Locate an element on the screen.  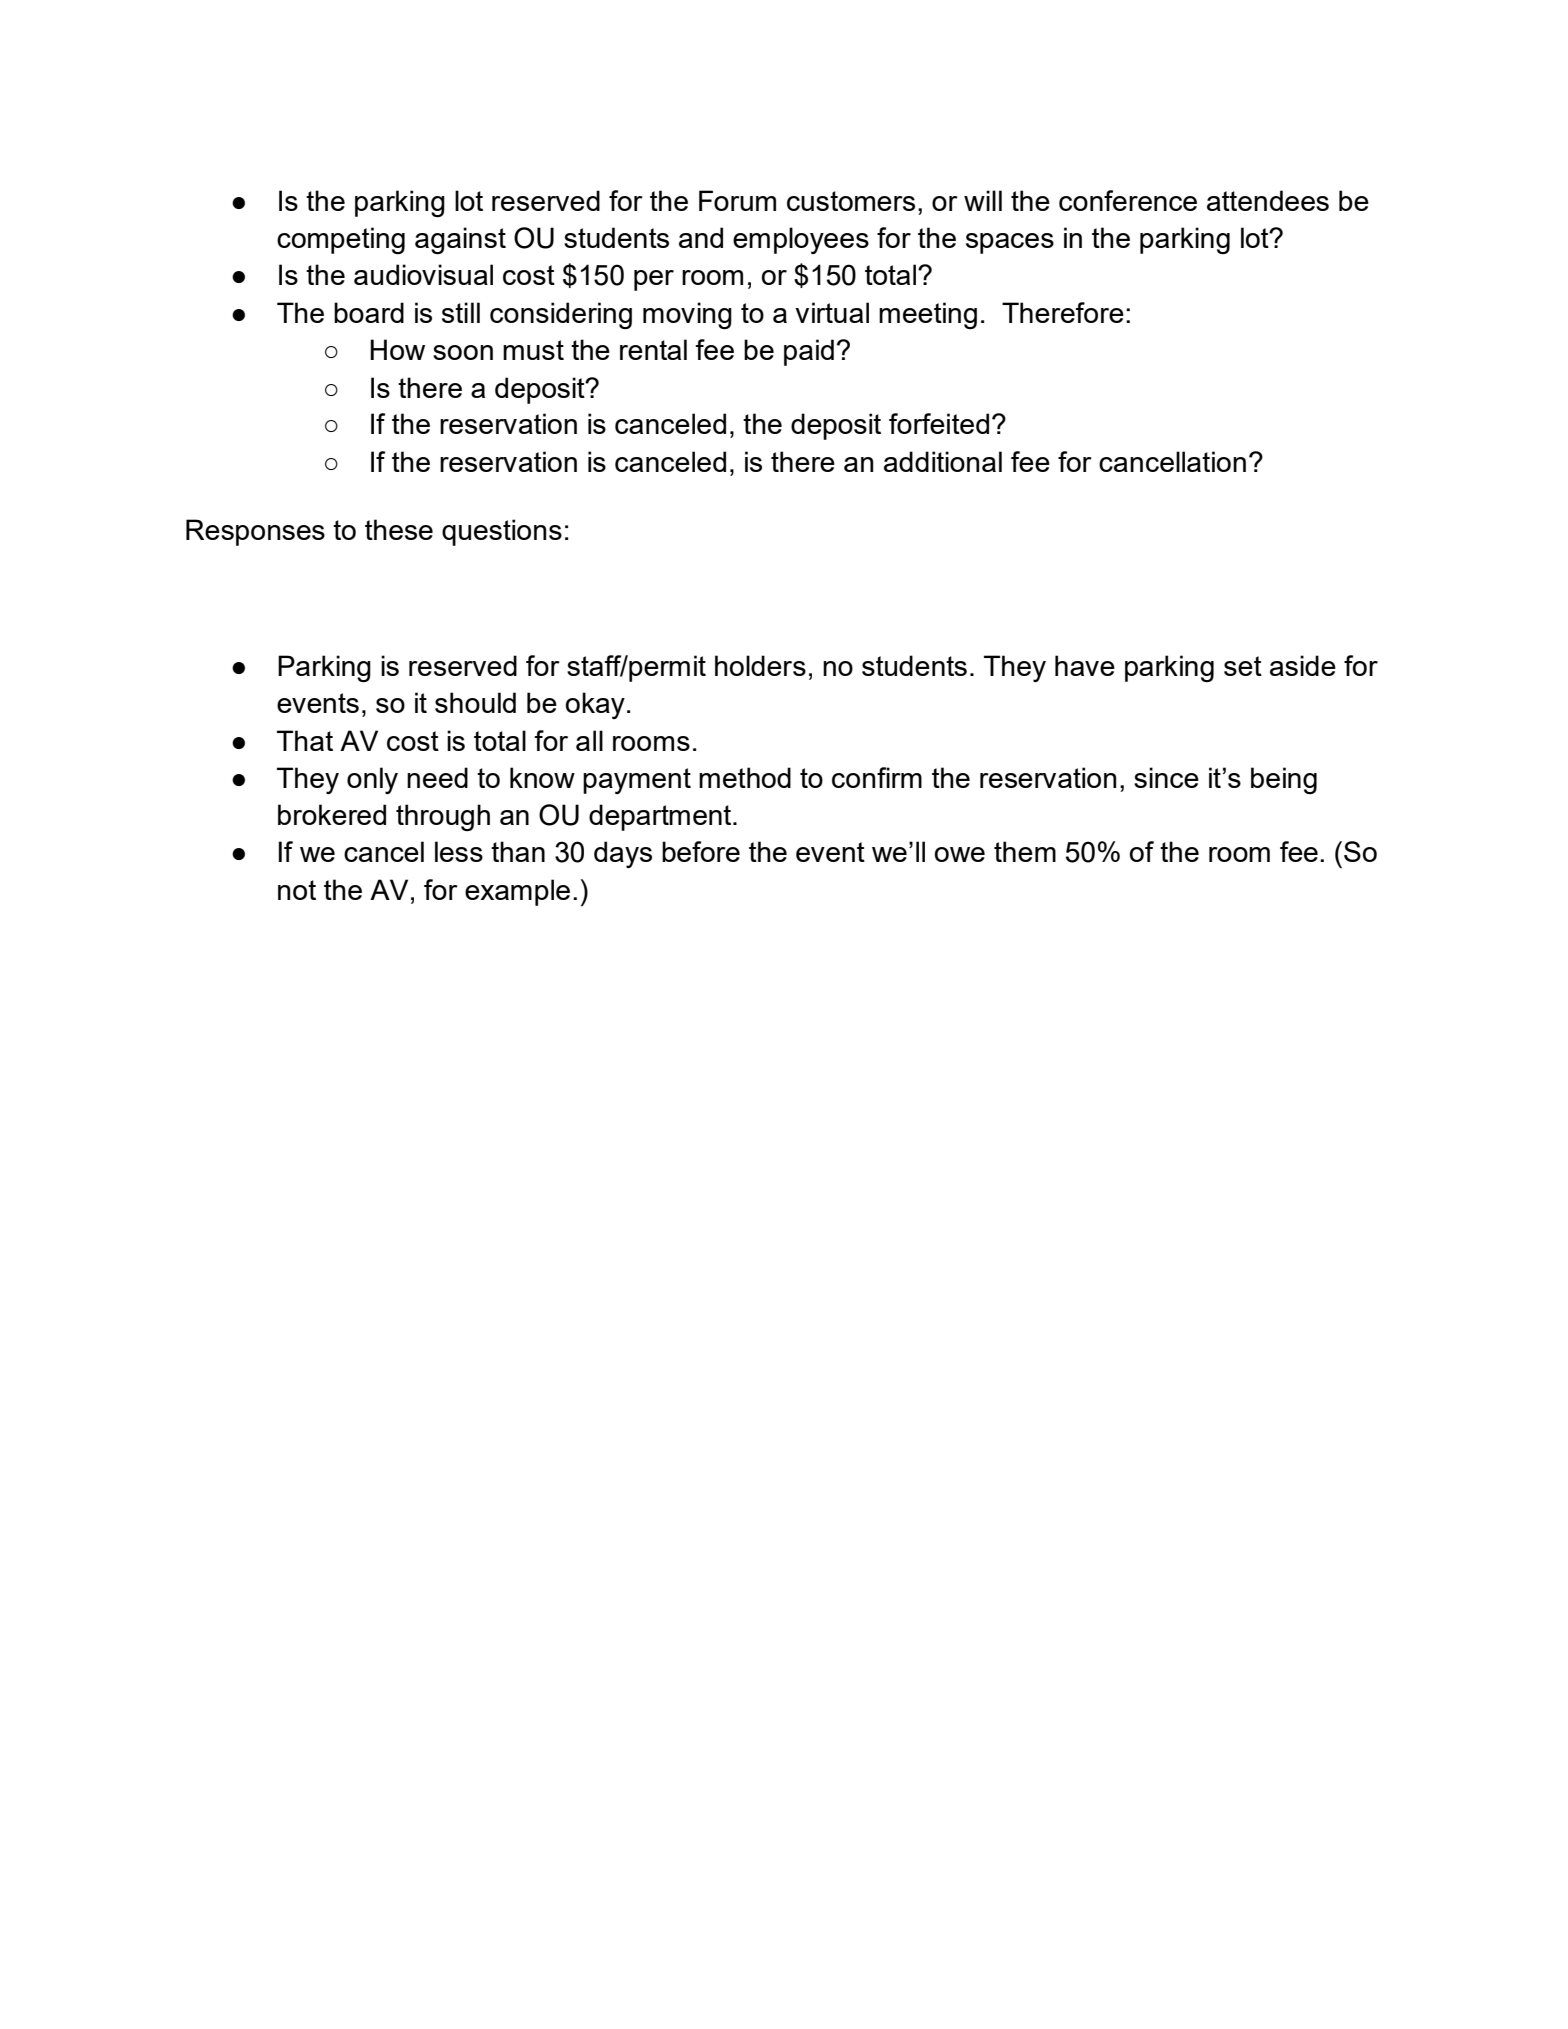
additional is located at coordinates (943, 461).
